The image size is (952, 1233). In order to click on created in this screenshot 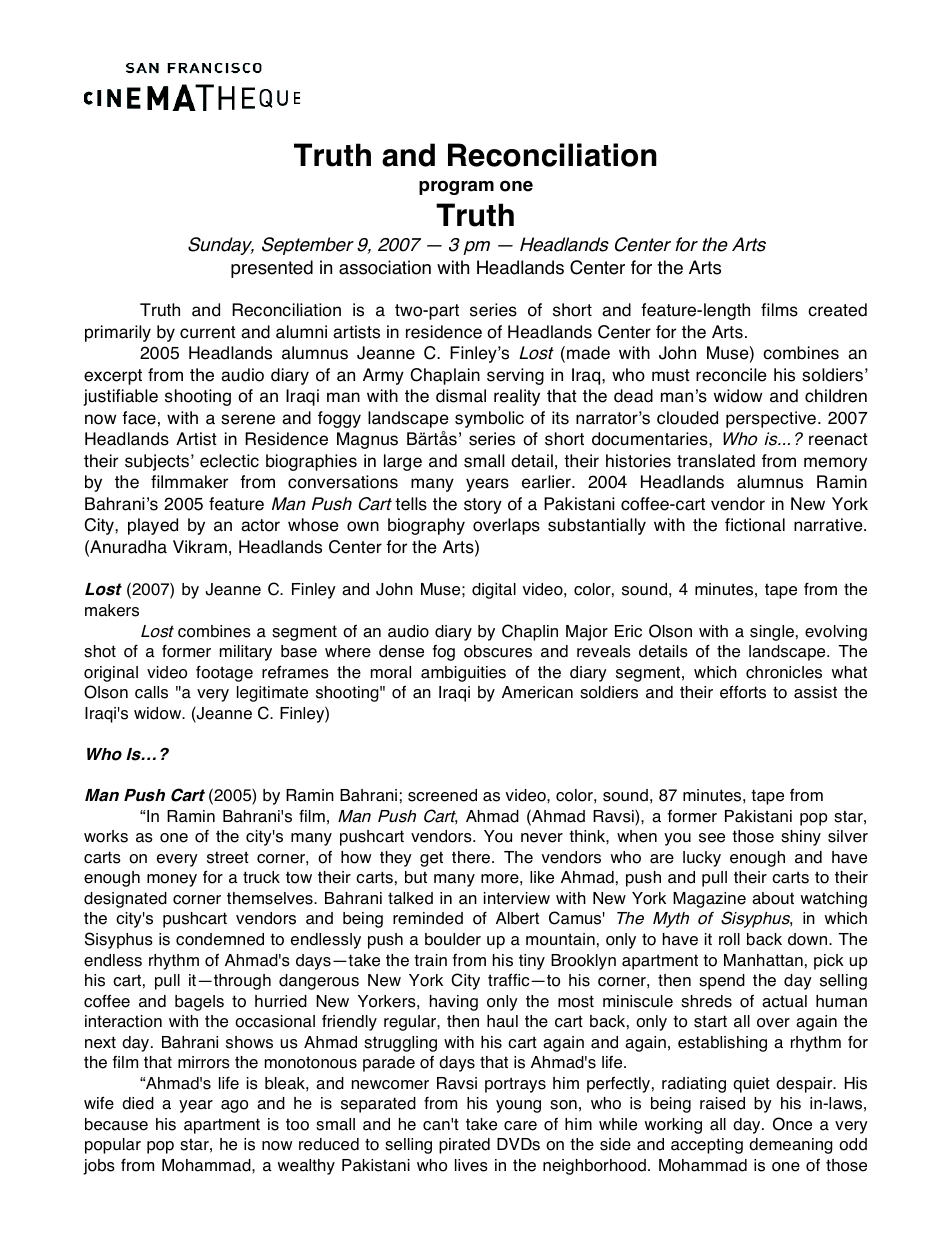, I will do `click(837, 310)`.
